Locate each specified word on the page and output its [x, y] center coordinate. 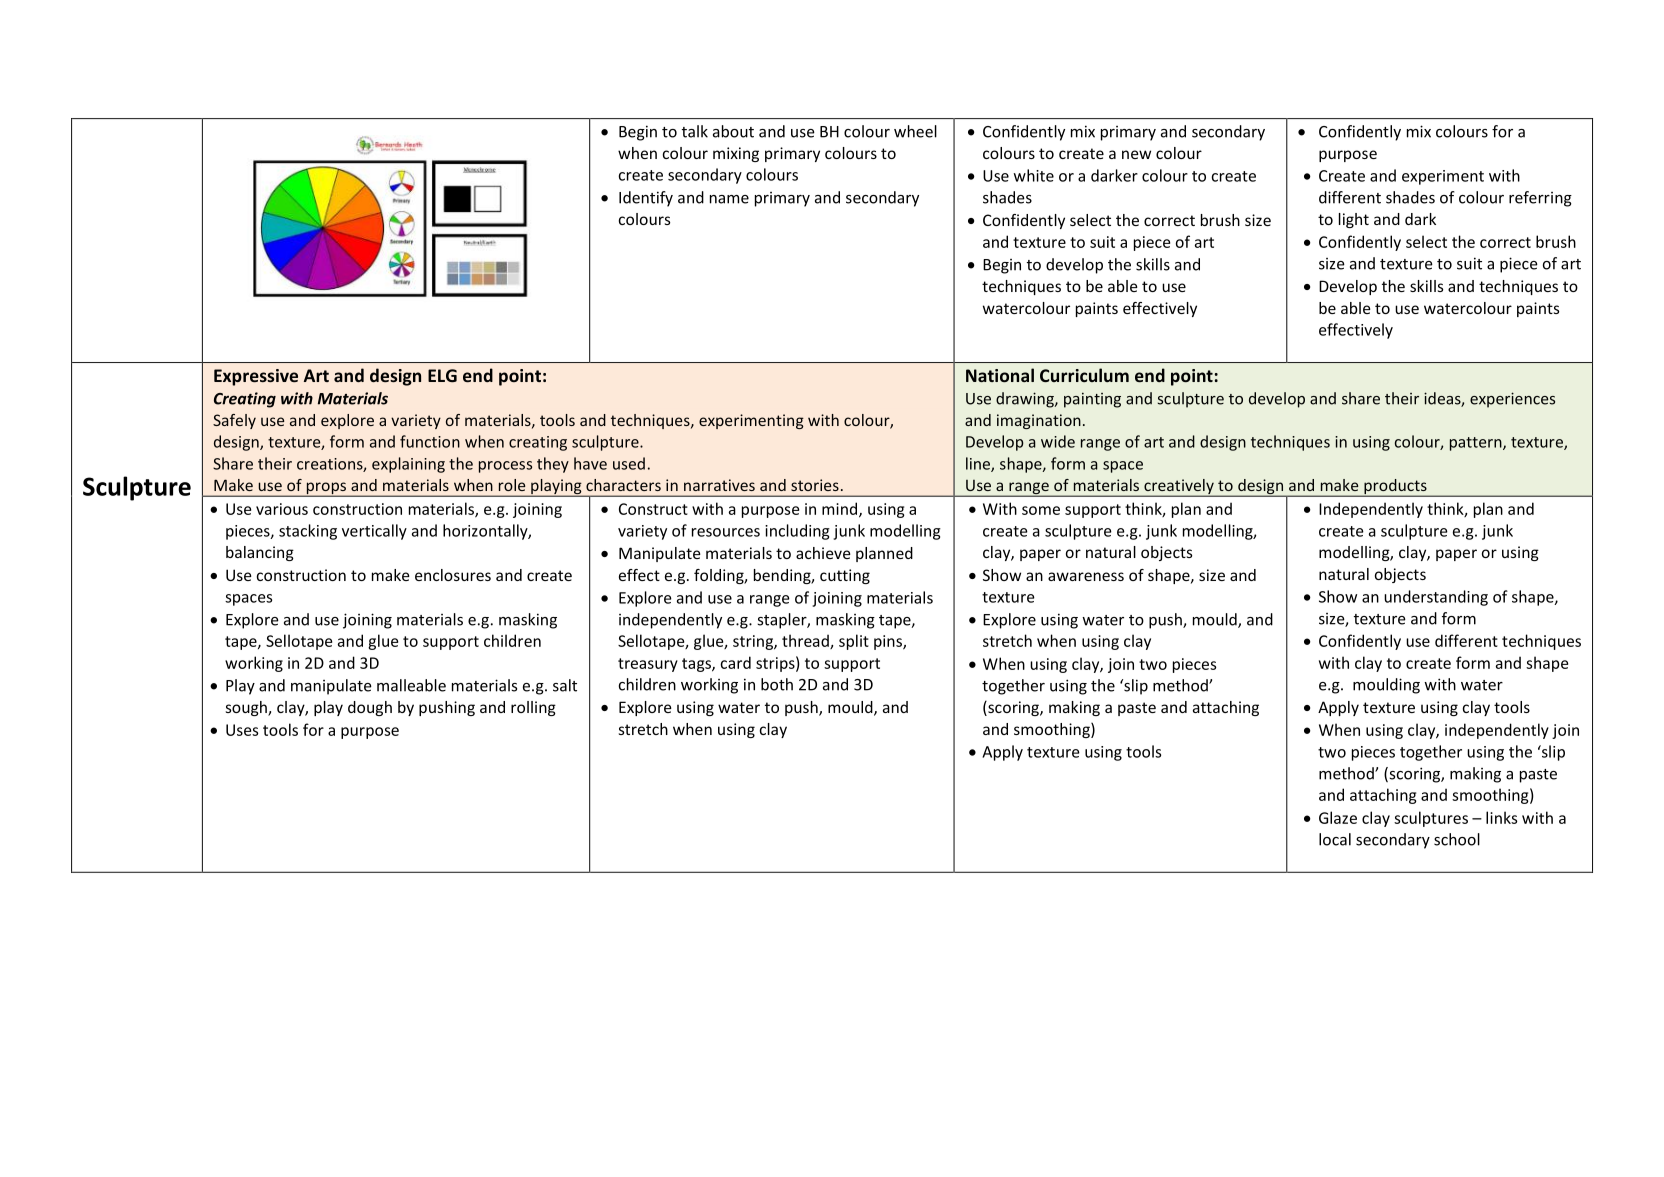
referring [1540, 199]
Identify [646, 199]
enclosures [453, 575]
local [1335, 839]
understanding [1436, 598]
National [1000, 375]
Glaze [1338, 817]
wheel [915, 131]
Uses [242, 730]
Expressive [256, 377]
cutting [845, 576]
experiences [1512, 400]
